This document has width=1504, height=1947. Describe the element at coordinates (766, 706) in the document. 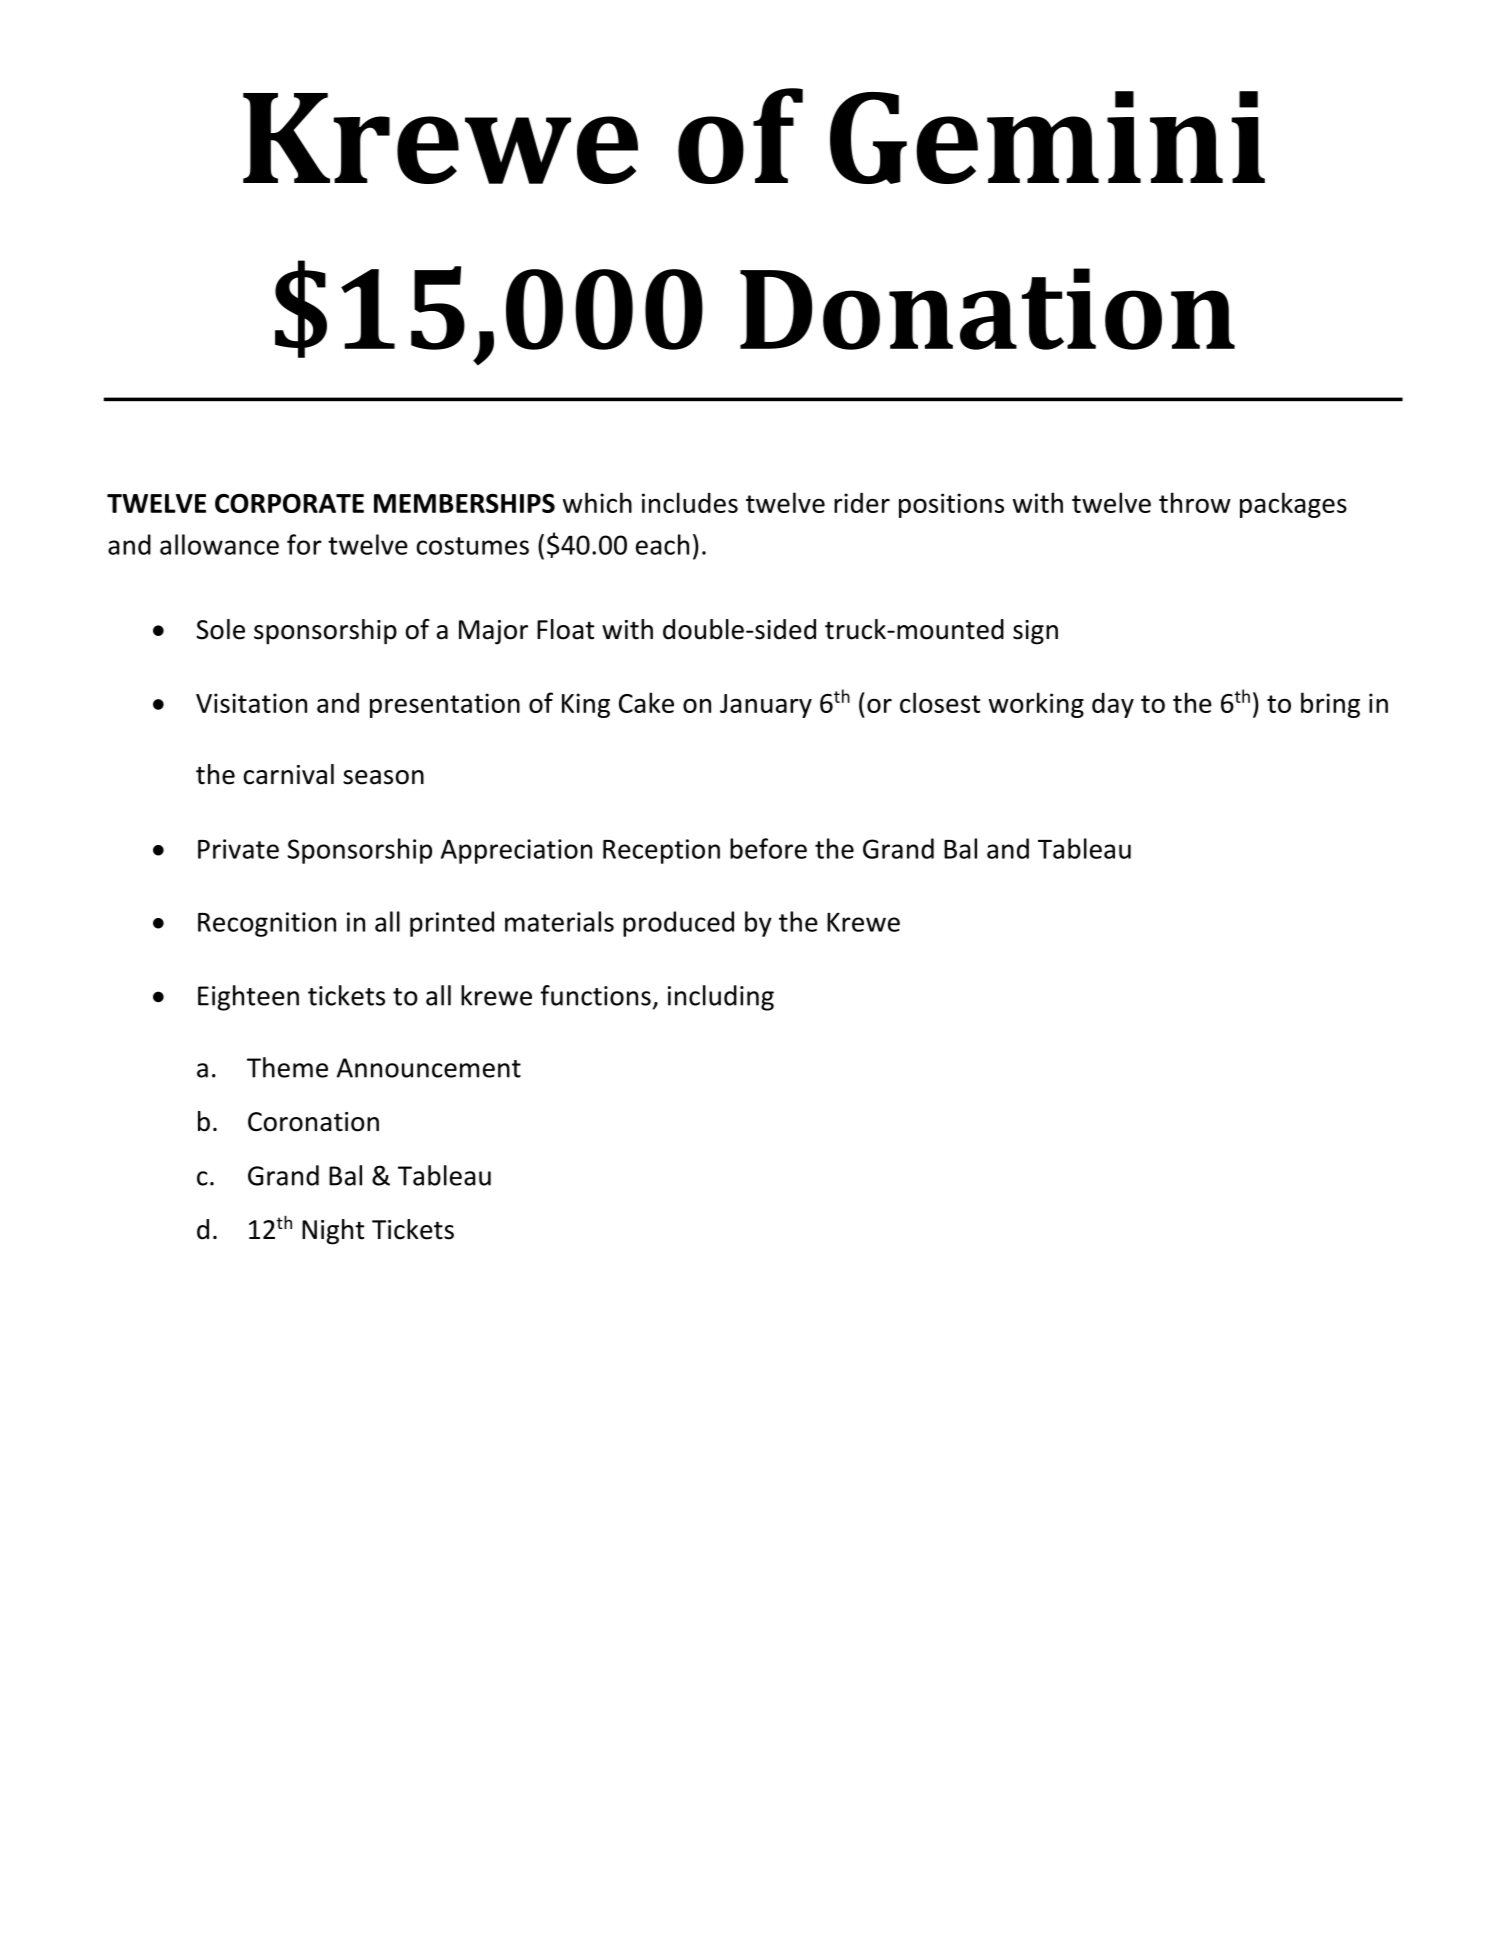

I see `January` at that location.
